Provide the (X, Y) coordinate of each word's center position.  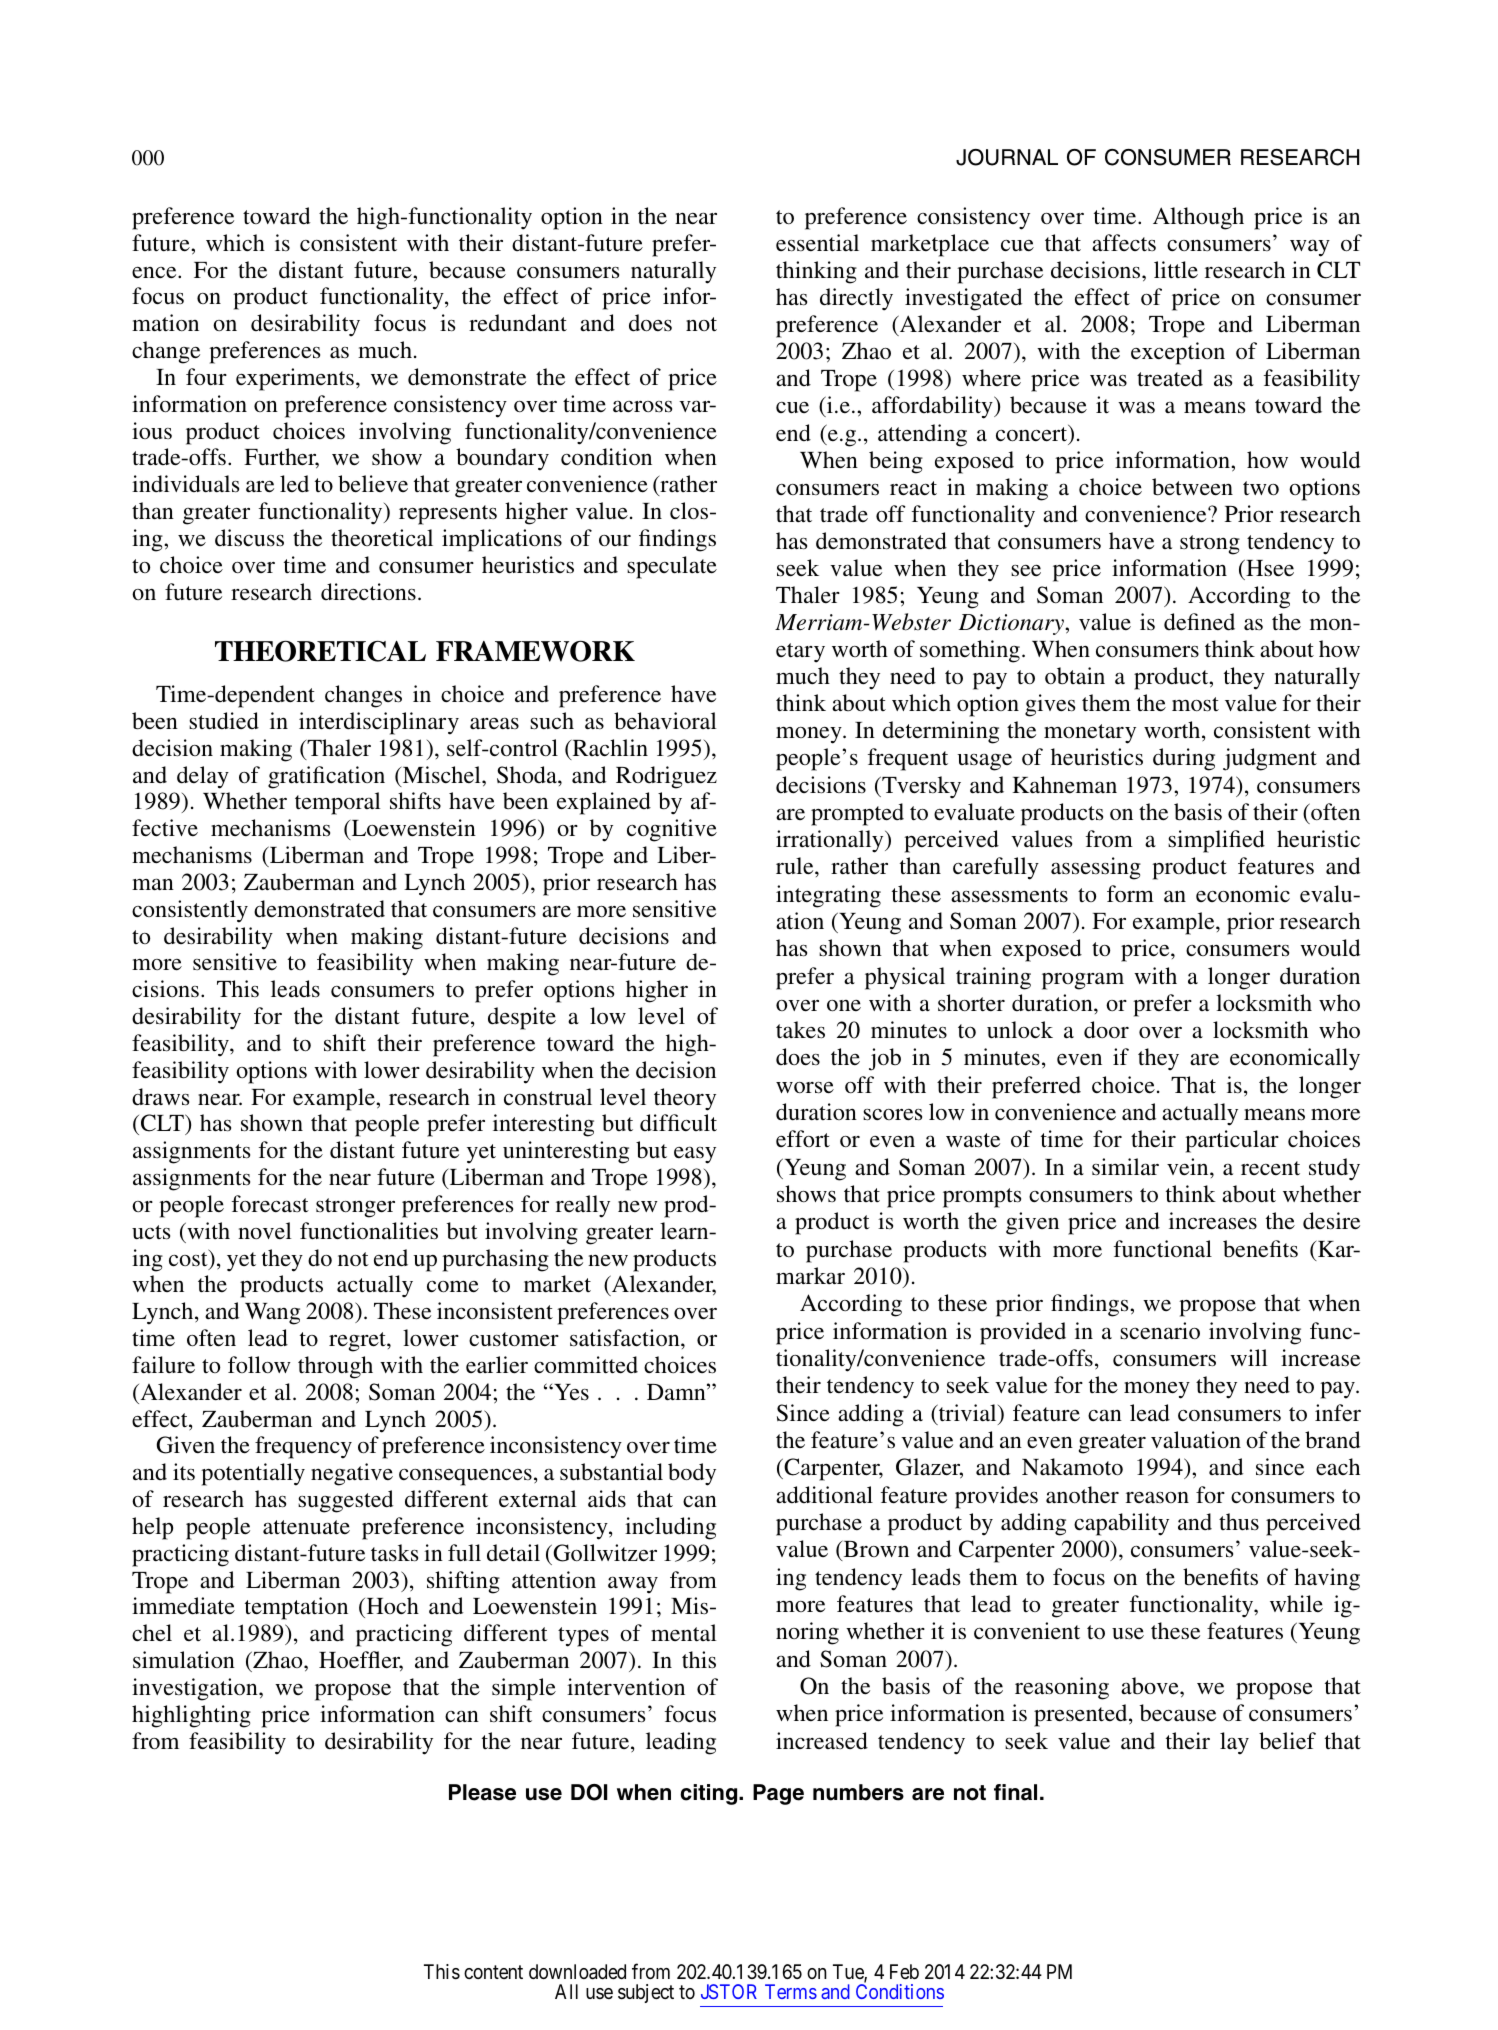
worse (805, 1088)
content (493, 1972)
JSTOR (729, 1991)
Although (1198, 218)
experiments (295, 379)
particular (1232, 1141)
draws (160, 1097)
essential (817, 243)
